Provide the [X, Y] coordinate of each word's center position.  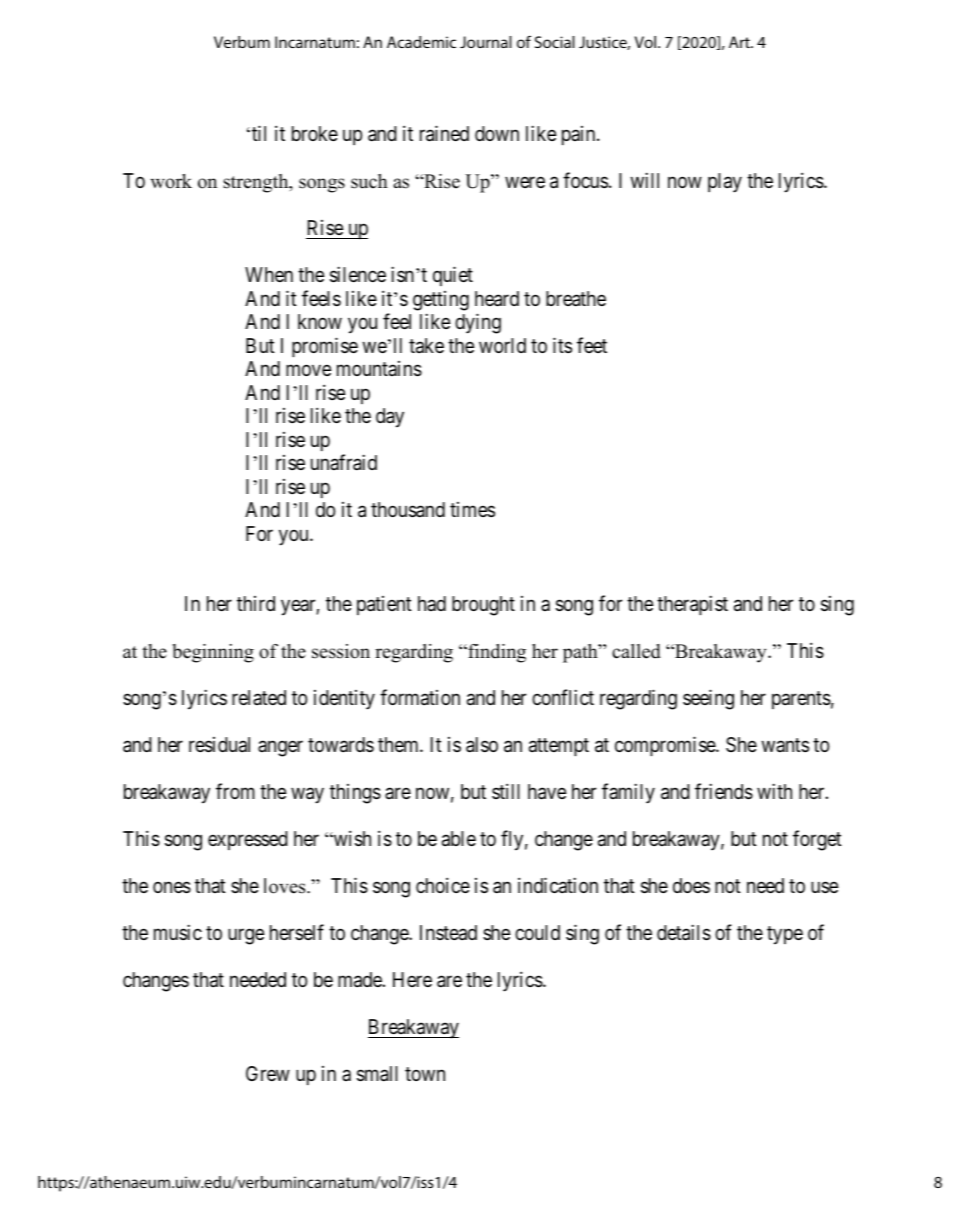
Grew [268, 1073]
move [308, 370]
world [502, 345]
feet [592, 345]
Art [740, 42]
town [425, 1074]
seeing [708, 699]
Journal [486, 42]
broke [315, 133]
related [259, 697]
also [482, 745]
